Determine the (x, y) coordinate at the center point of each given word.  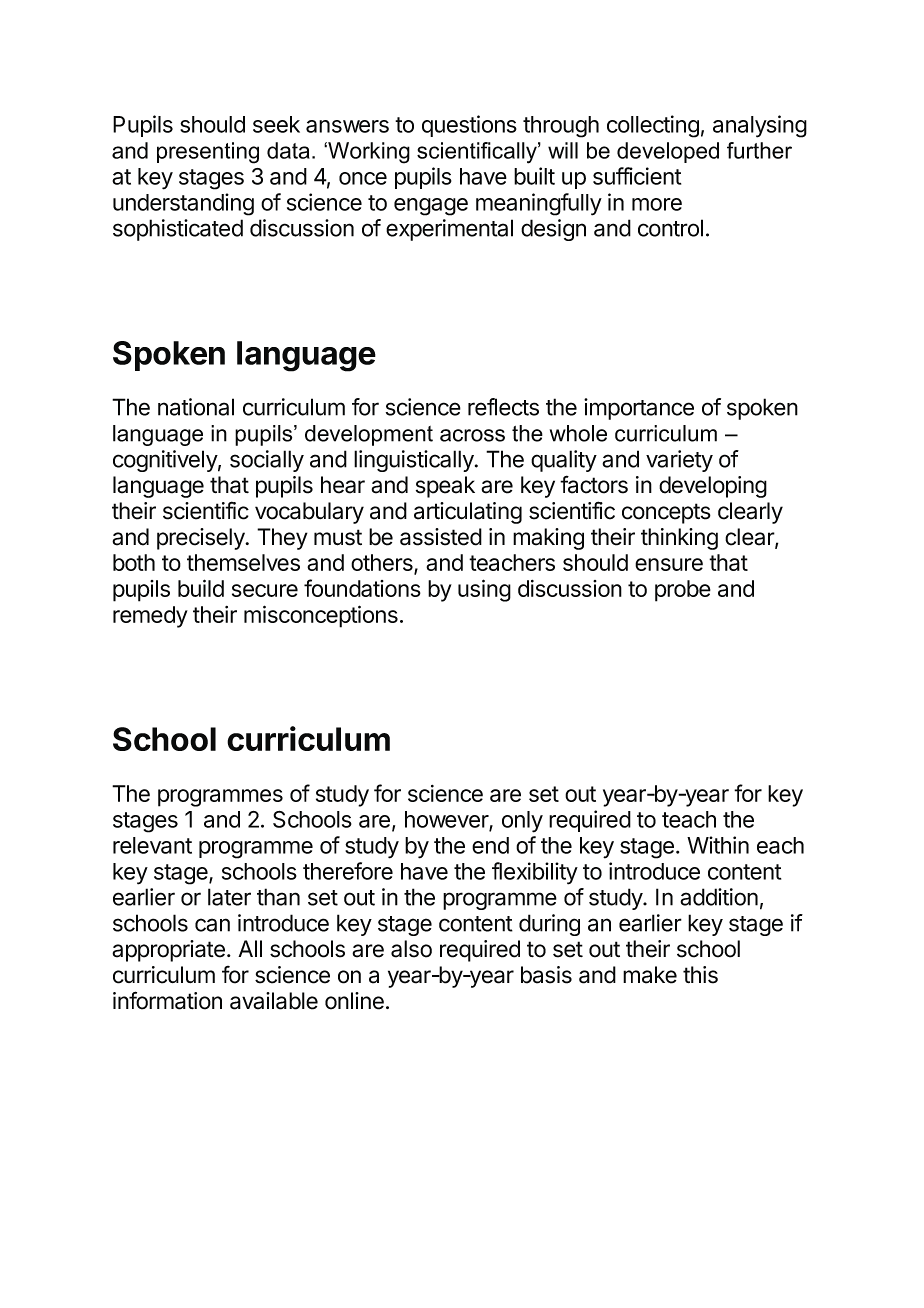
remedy (150, 617)
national (196, 407)
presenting (208, 153)
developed (668, 152)
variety (679, 461)
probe (683, 591)
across (472, 435)
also (411, 949)
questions (469, 126)
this (700, 975)
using (484, 590)
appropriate (168, 951)
